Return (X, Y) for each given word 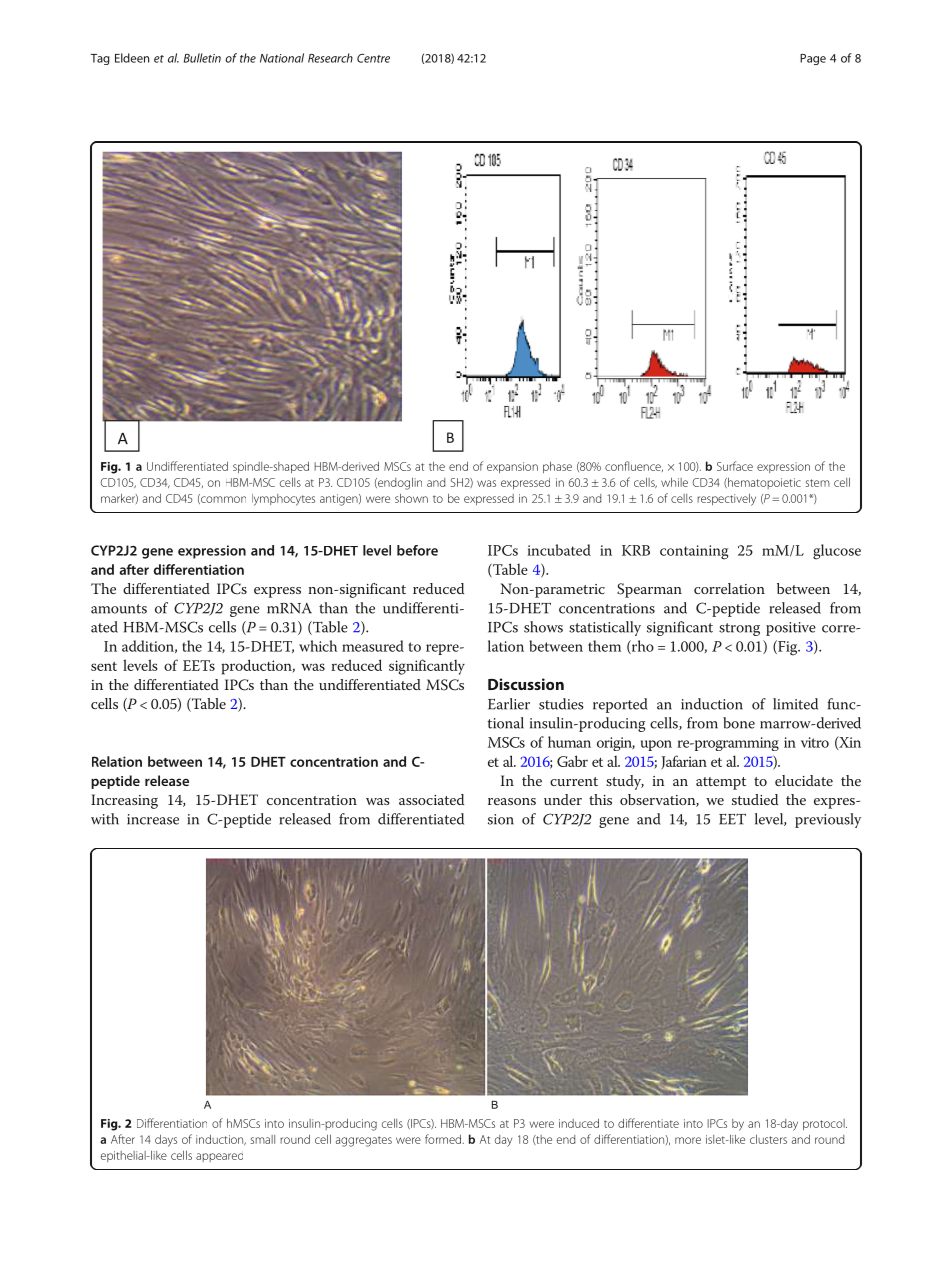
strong (739, 629)
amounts (119, 609)
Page (813, 59)
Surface (735, 466)
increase (153, 819)
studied (755, 799)
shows (543, 627)
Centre (373, 58)
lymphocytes (283, 500)
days (166, 1140)
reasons (512, 801)
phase (557, 467)
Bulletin (202, 58)
